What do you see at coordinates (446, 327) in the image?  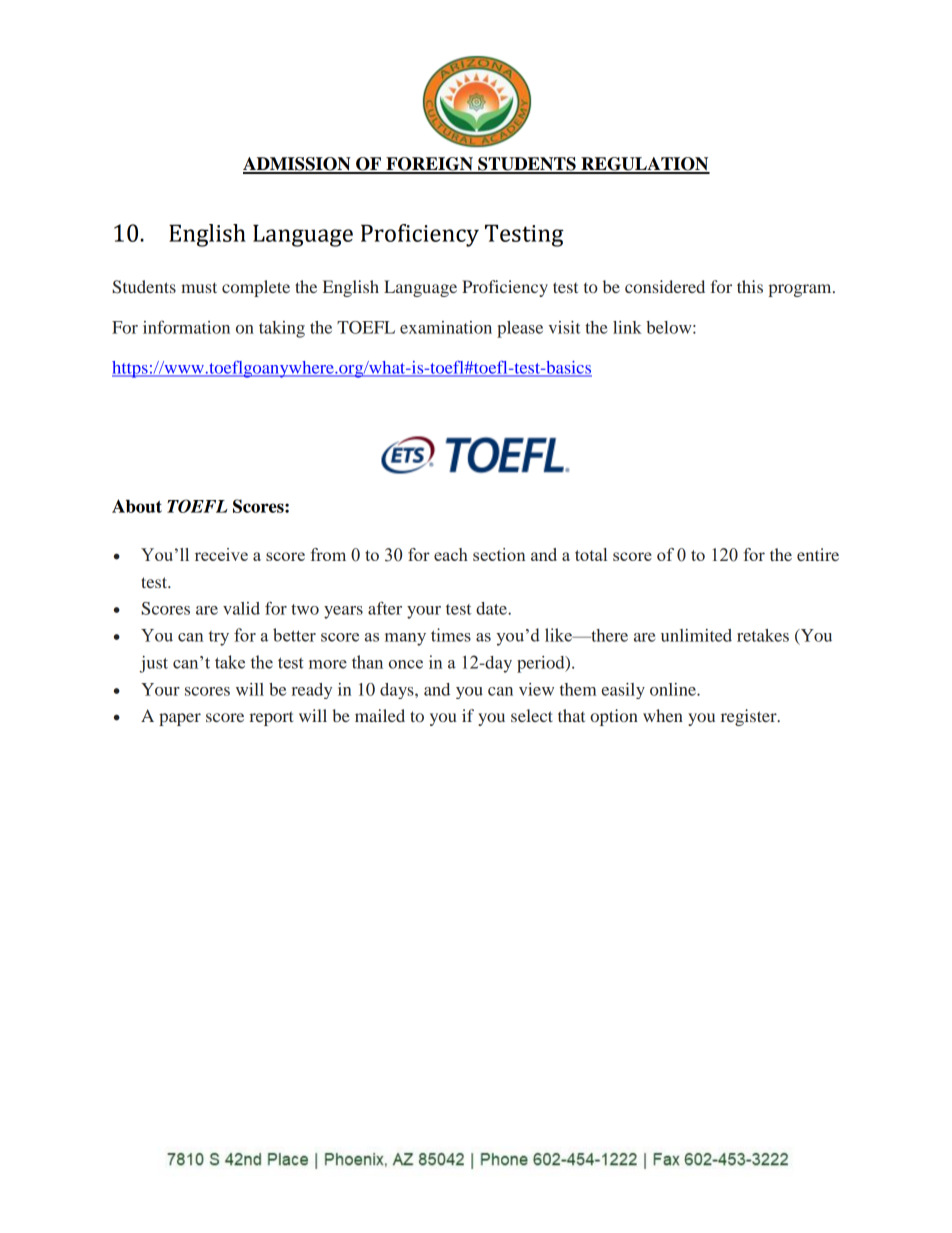 I see `examination` at bounding box center [446, 327].
